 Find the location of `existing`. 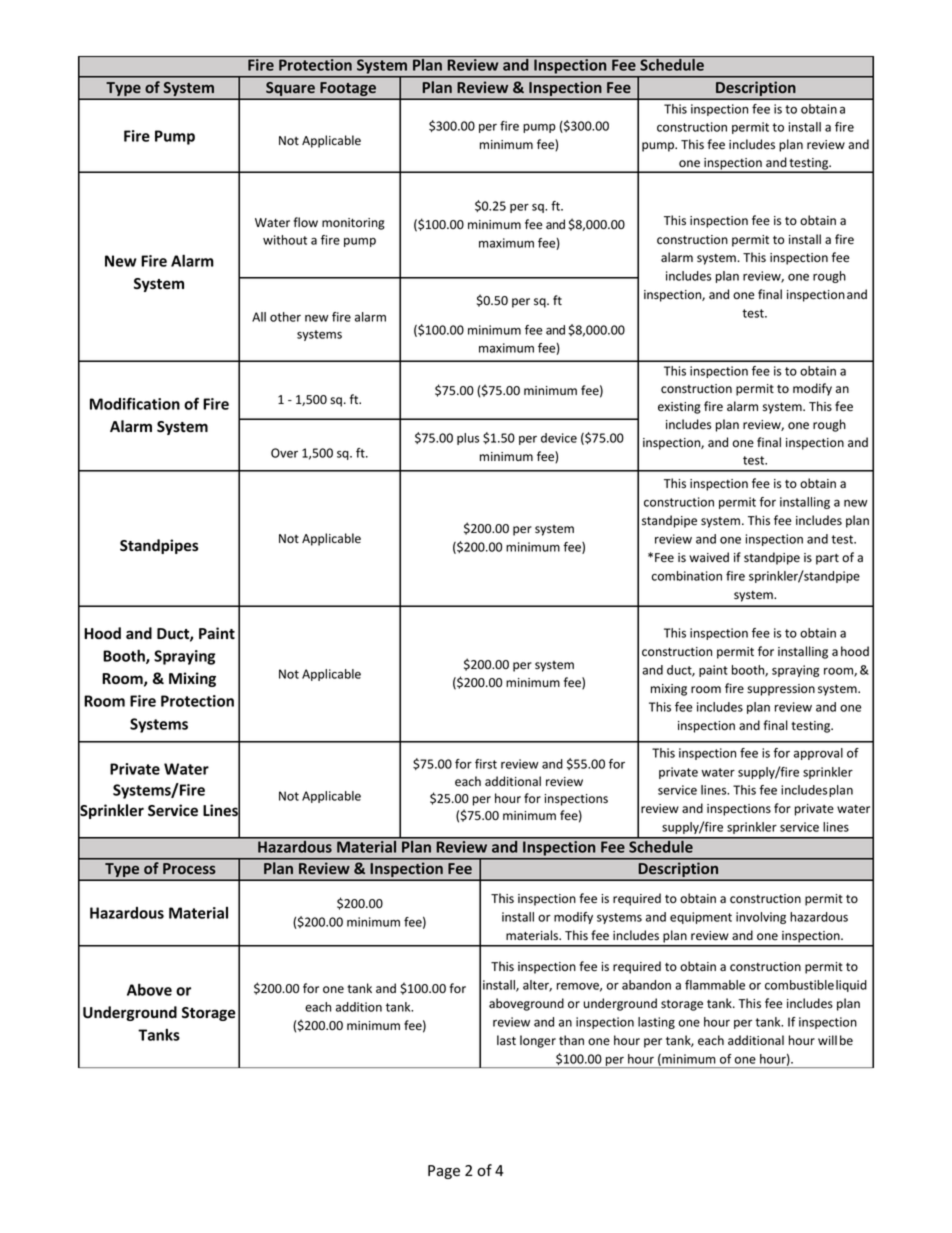

existing is located at coordinates (679, 408).
